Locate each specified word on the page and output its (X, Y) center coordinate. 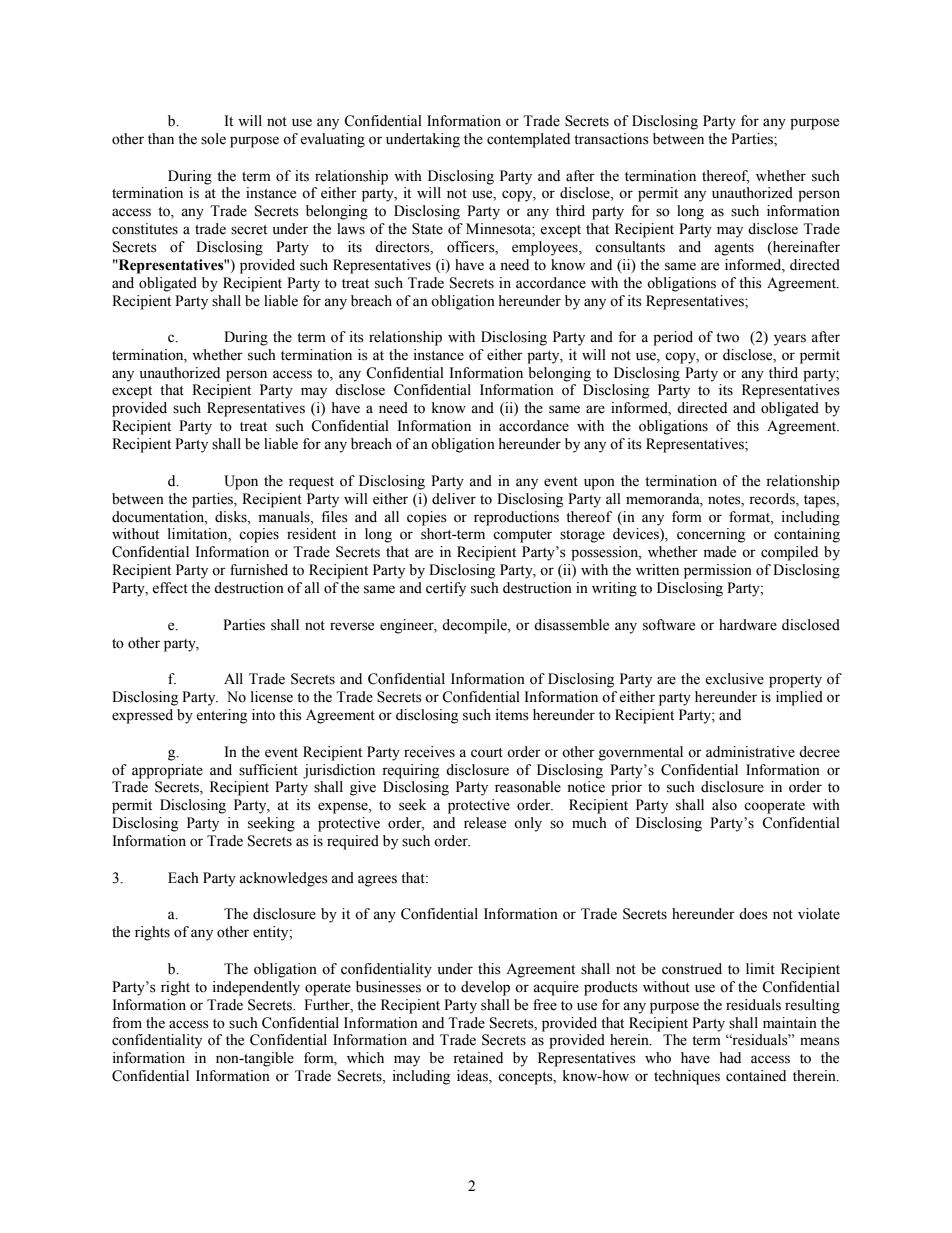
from (127, 1023)
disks (232, 517)
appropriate (167, 771)
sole (213, 139)
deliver (454, 499)
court (487, 753)
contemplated (528, 140)
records (773, 499)
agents (734, 249)
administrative (750, 752)
